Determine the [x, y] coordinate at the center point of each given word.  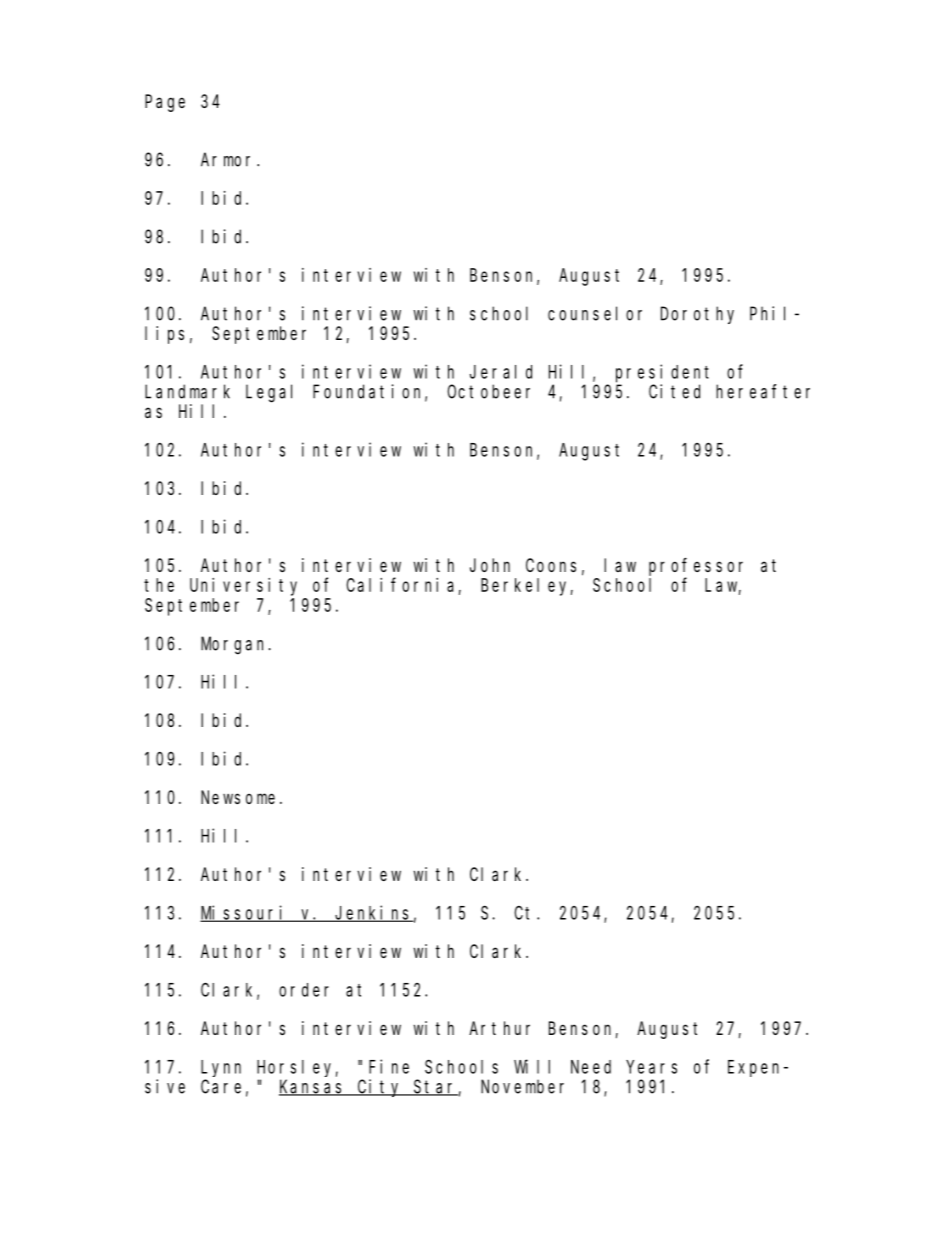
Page [165, 103]
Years [651, 1067]
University [243, 587]
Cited [674, 391]
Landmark [187, 391]
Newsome [238, 797]
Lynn [221, 1068]
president [662, 373]
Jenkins [373, 913]
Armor [229, 160]
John [490, 565]
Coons [551, 565]
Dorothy [697, 315]
